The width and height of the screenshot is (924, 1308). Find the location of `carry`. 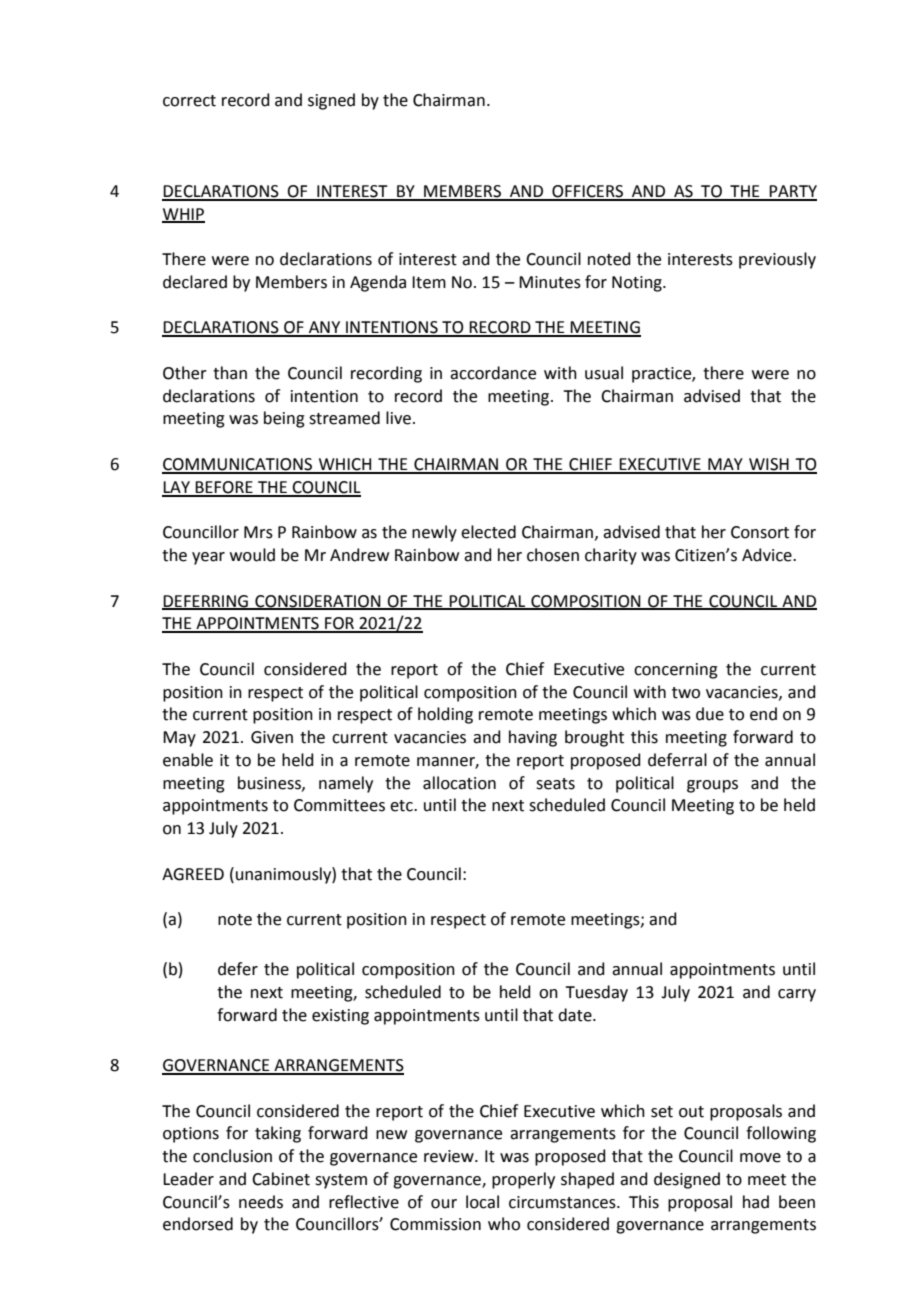

carry is located at coordinates (797, 995).
